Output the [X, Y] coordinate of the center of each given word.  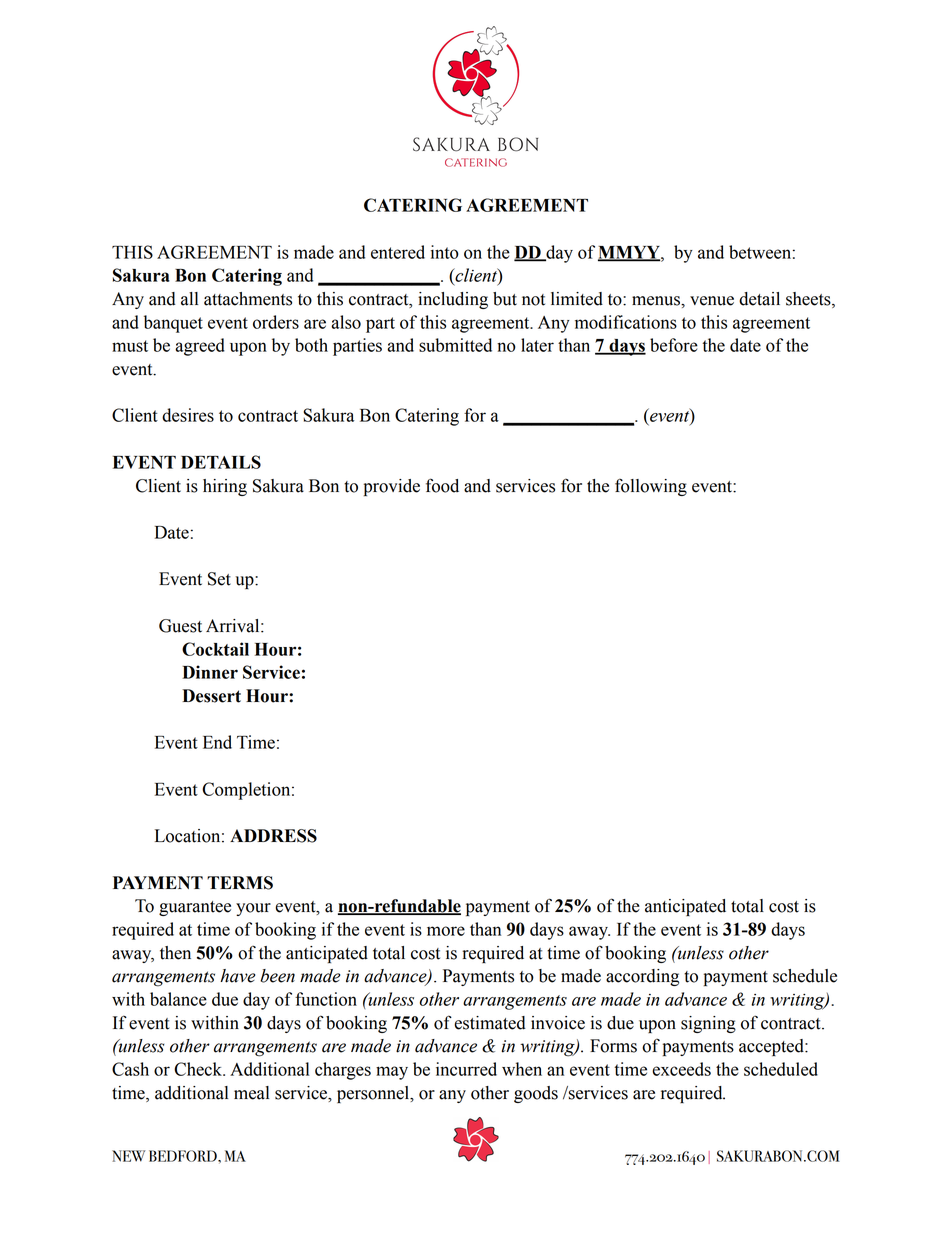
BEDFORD [184, 1156]
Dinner [210, 672]
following [651, 487]
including [453, 300]
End [217, 742]
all [189, 299]
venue [712, 301]
